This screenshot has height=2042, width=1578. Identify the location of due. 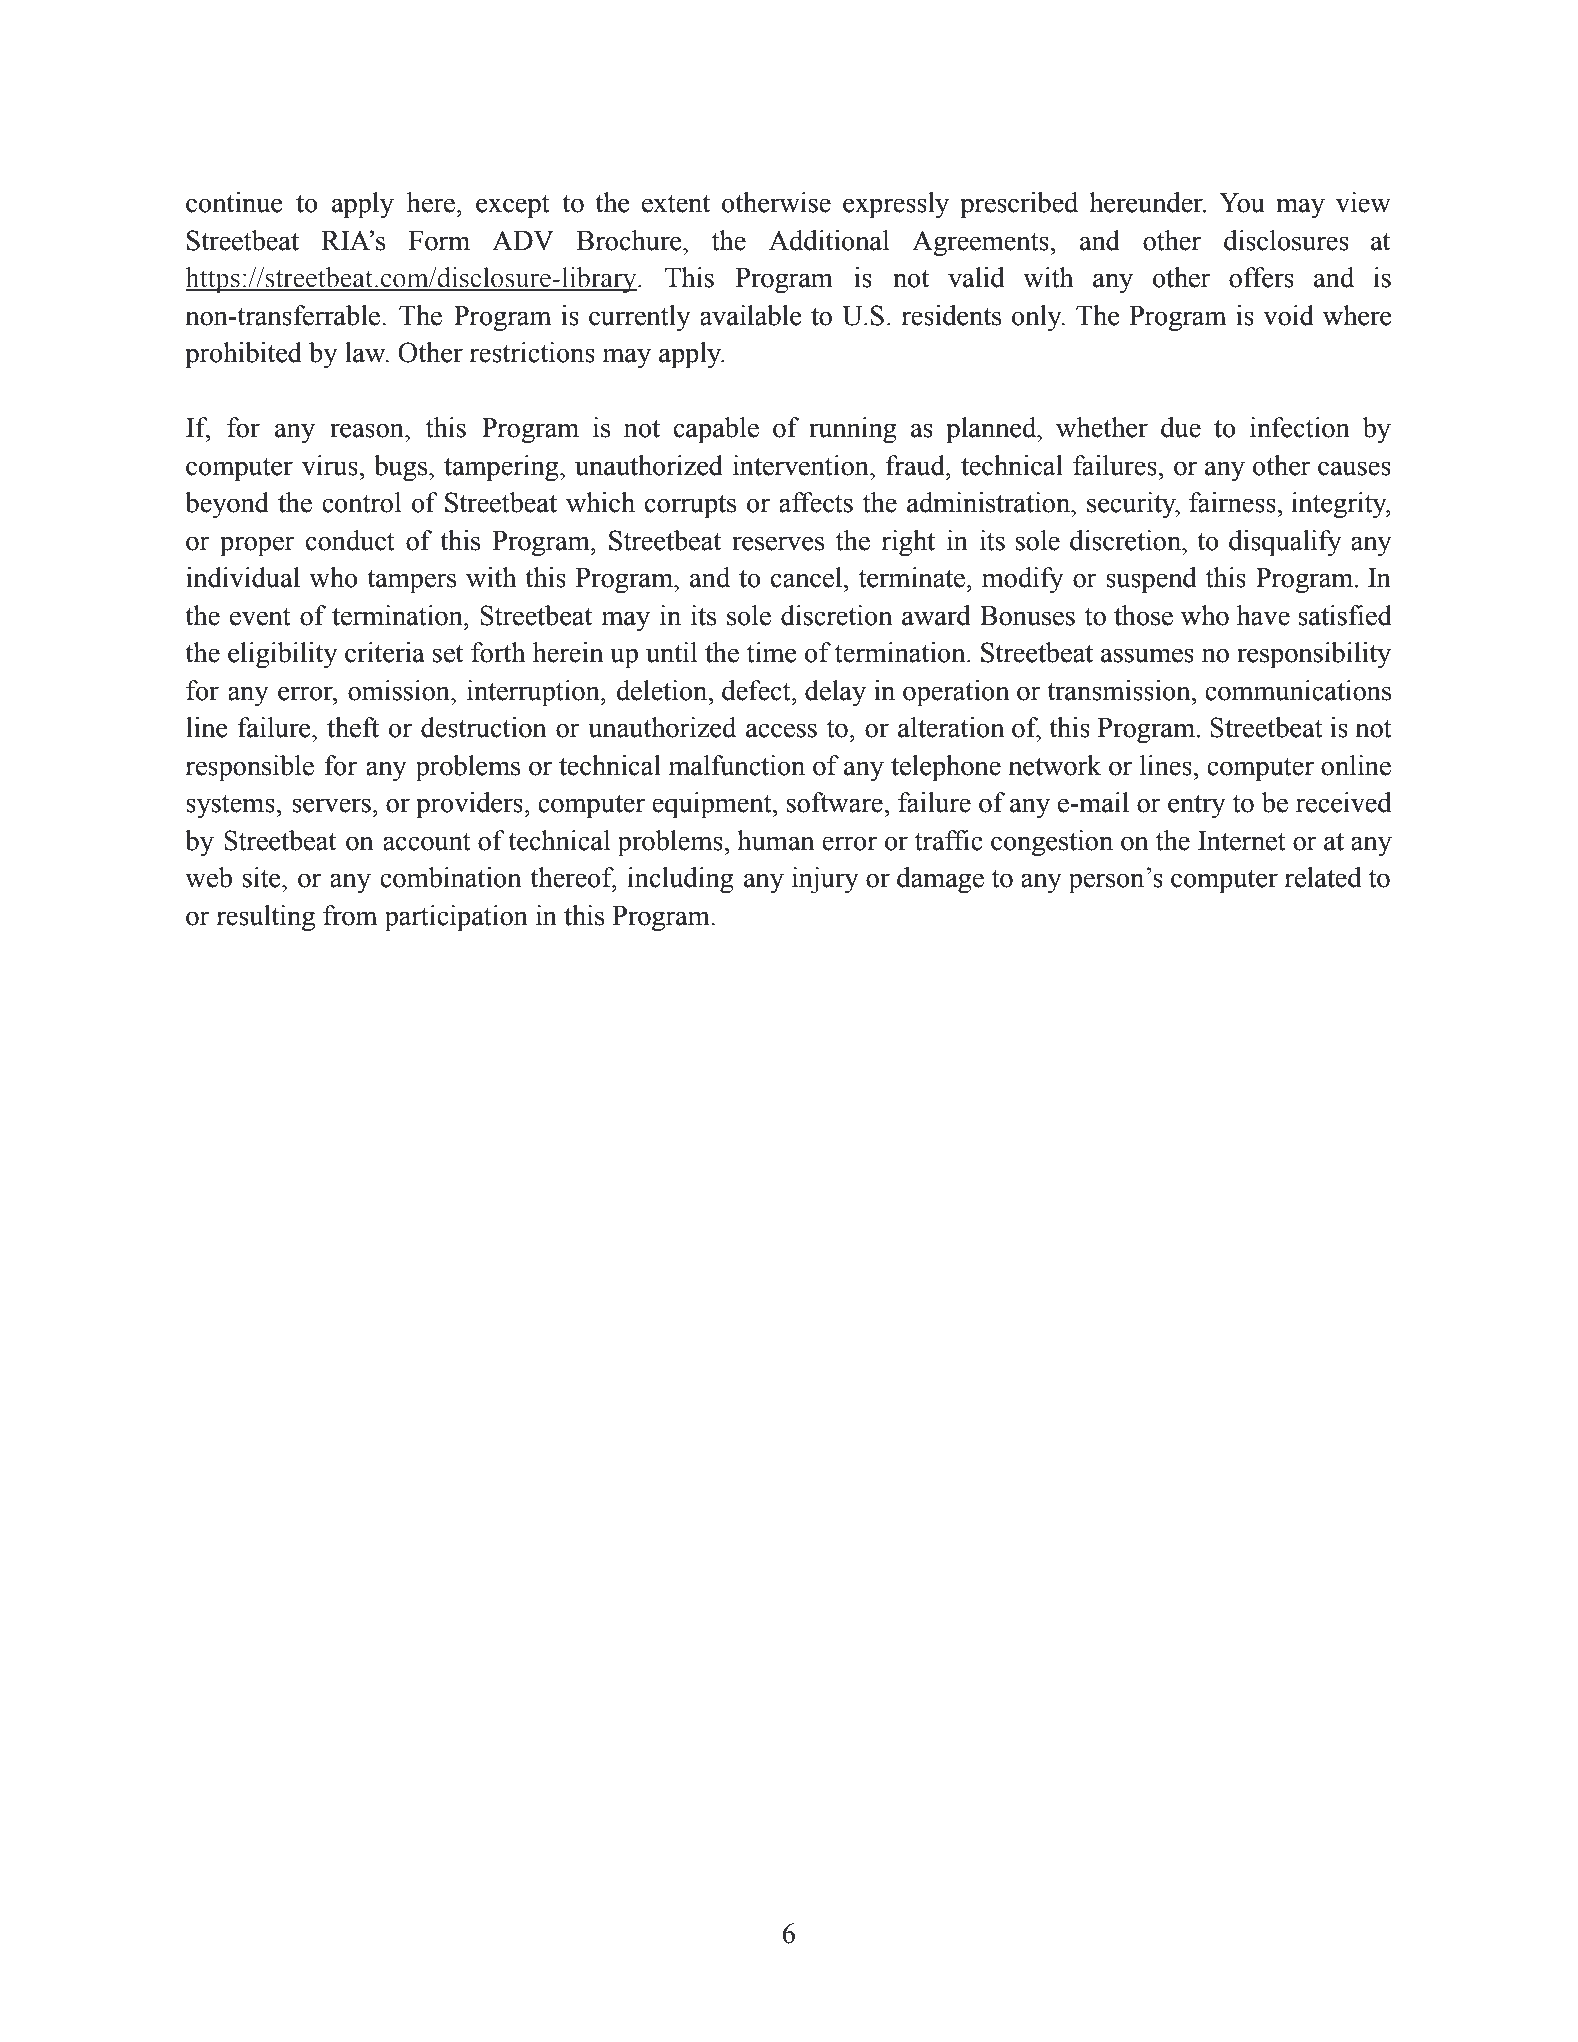
(1181, 427).
